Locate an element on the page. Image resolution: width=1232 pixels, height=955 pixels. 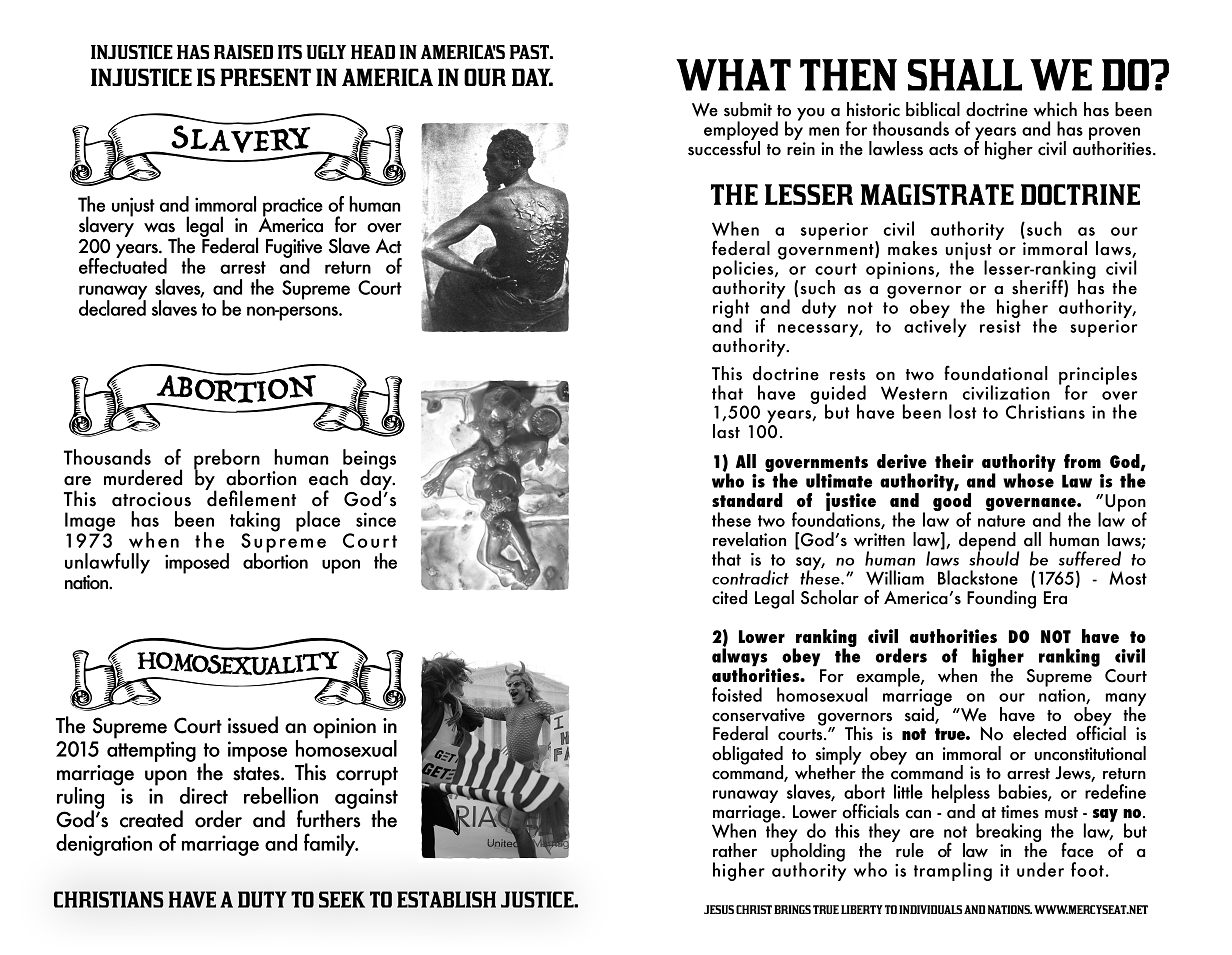
lost is located at coordinates (963, 411).
